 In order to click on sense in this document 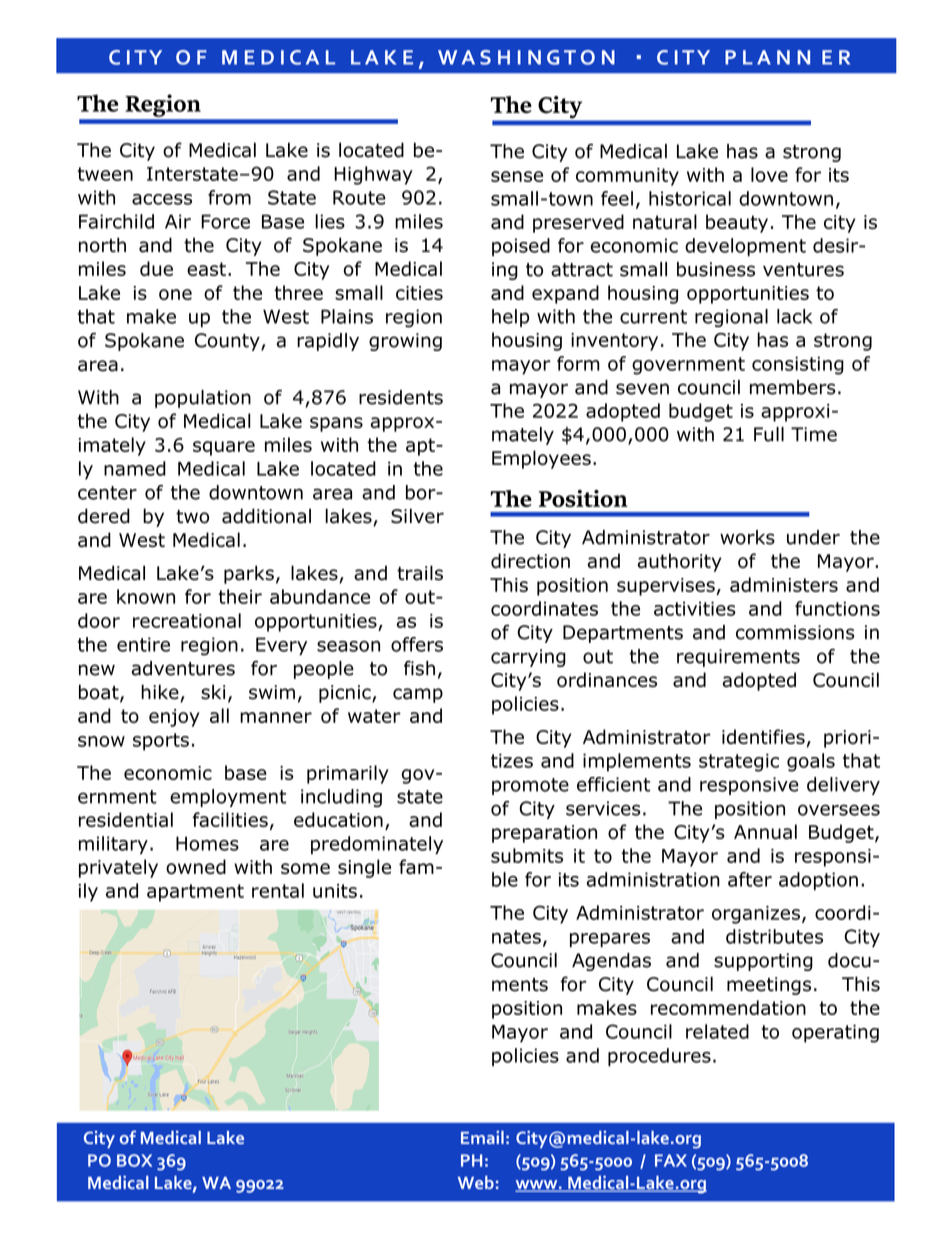, I will do `click(517, 176)`.
